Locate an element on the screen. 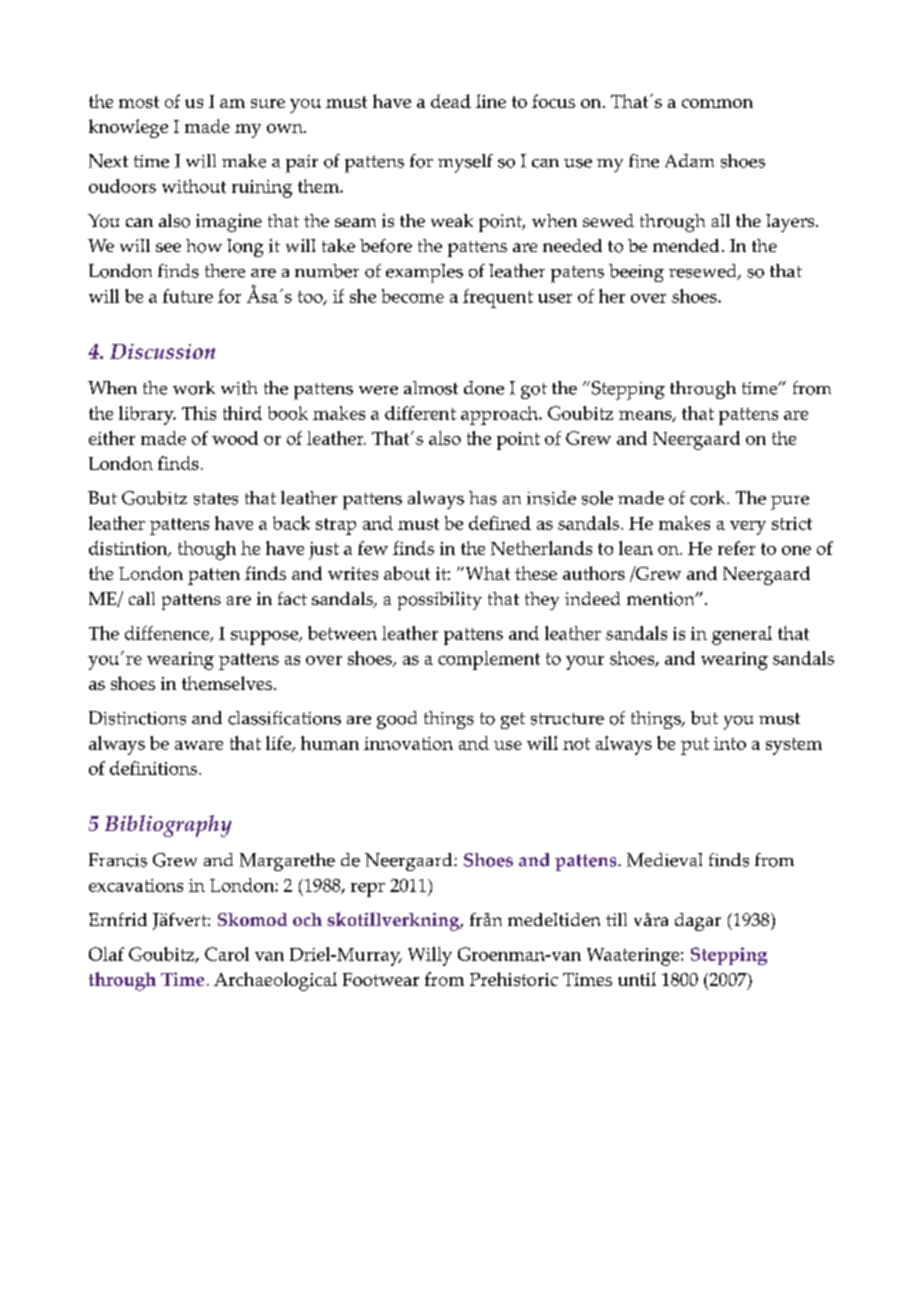 Image resolution: width=924 pixels, height=1308 pixels. dead is located at coordinates (451, 101).
